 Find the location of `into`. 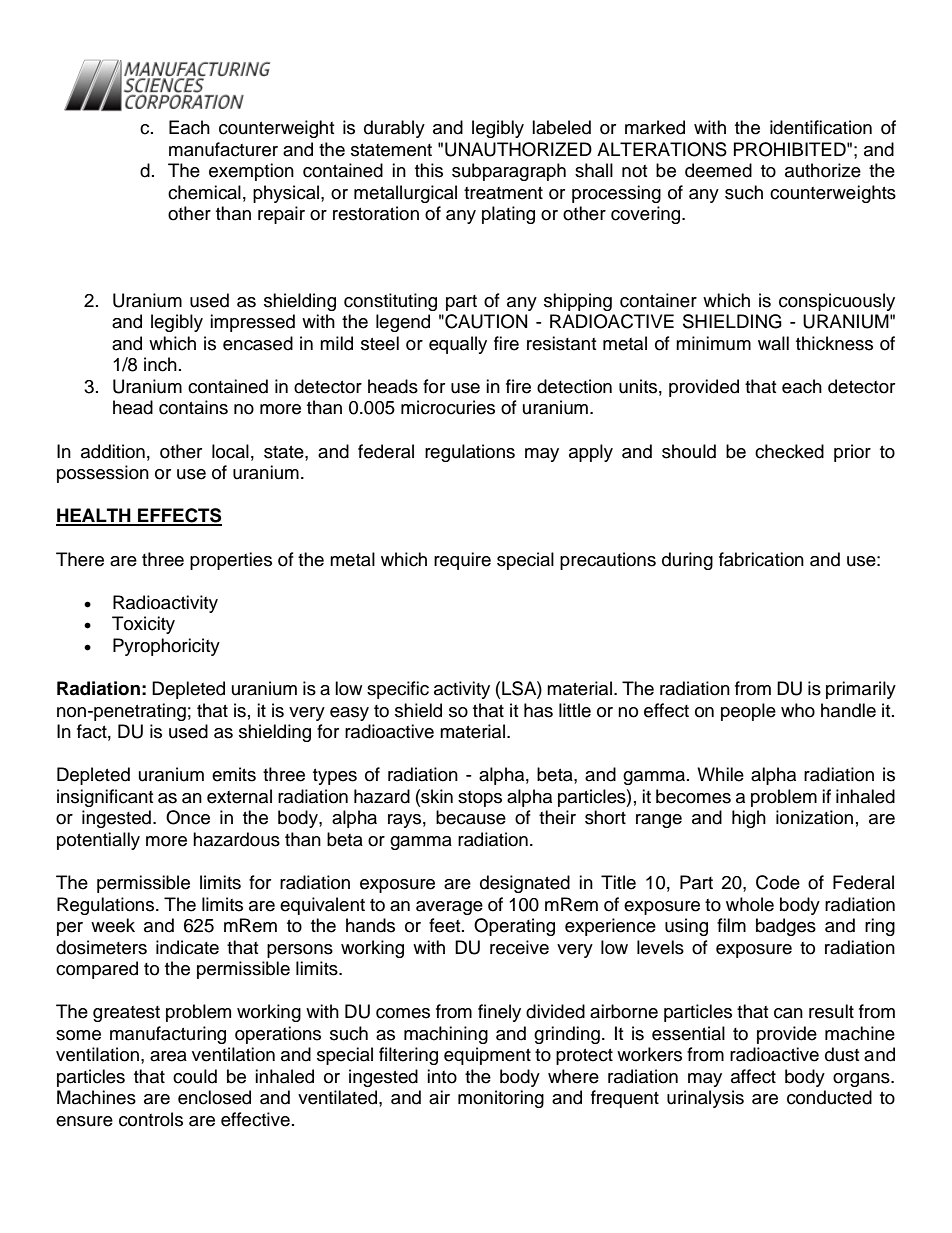

into is located at coordinates (442, 1076).
